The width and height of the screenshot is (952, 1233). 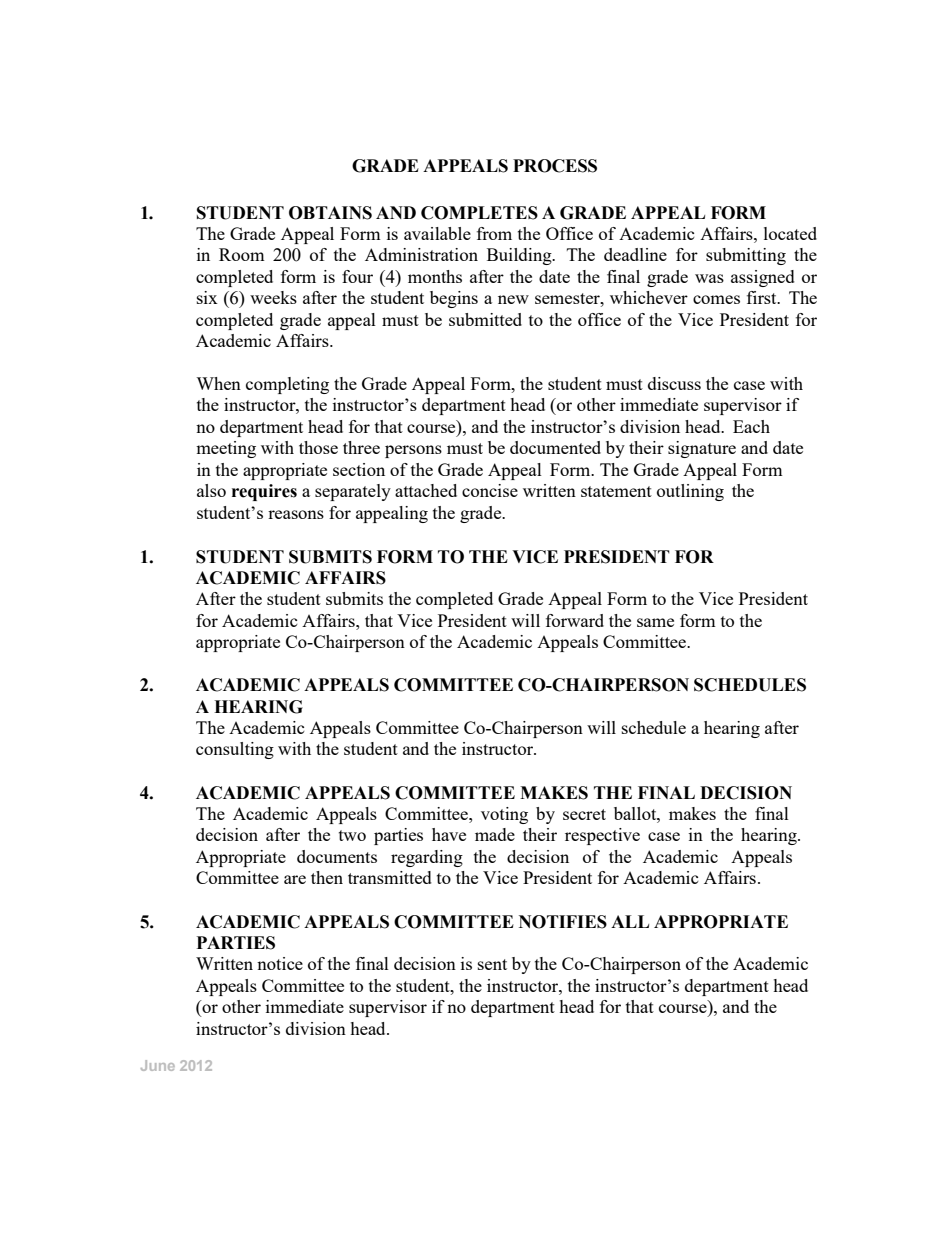 What do you see at coordinates (296, 514) in the screenshot?
I see `reasons` at bounding box center [296, 514].
